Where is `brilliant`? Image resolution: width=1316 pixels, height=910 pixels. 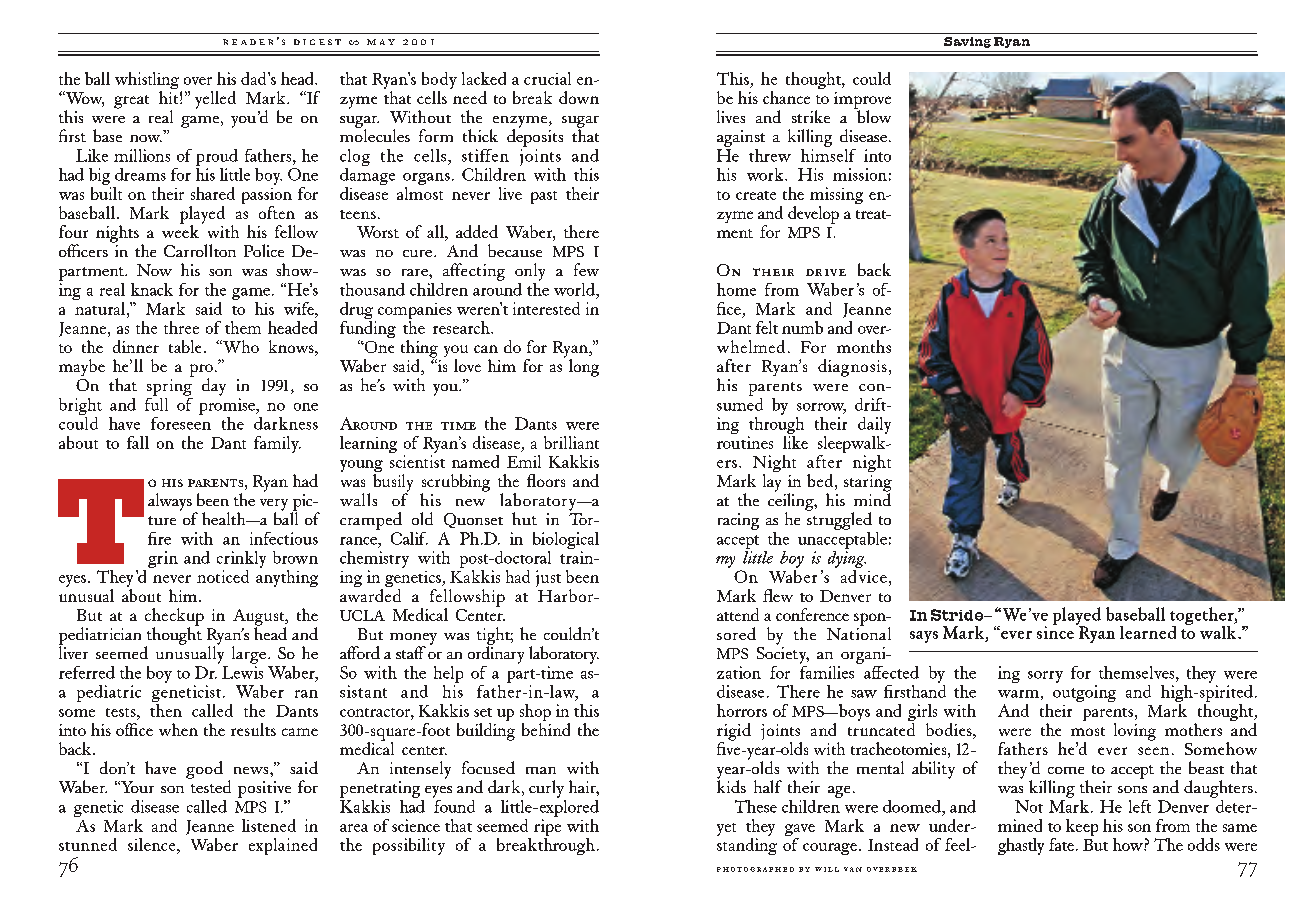
brilliant is located at coordinates (571, 442).
